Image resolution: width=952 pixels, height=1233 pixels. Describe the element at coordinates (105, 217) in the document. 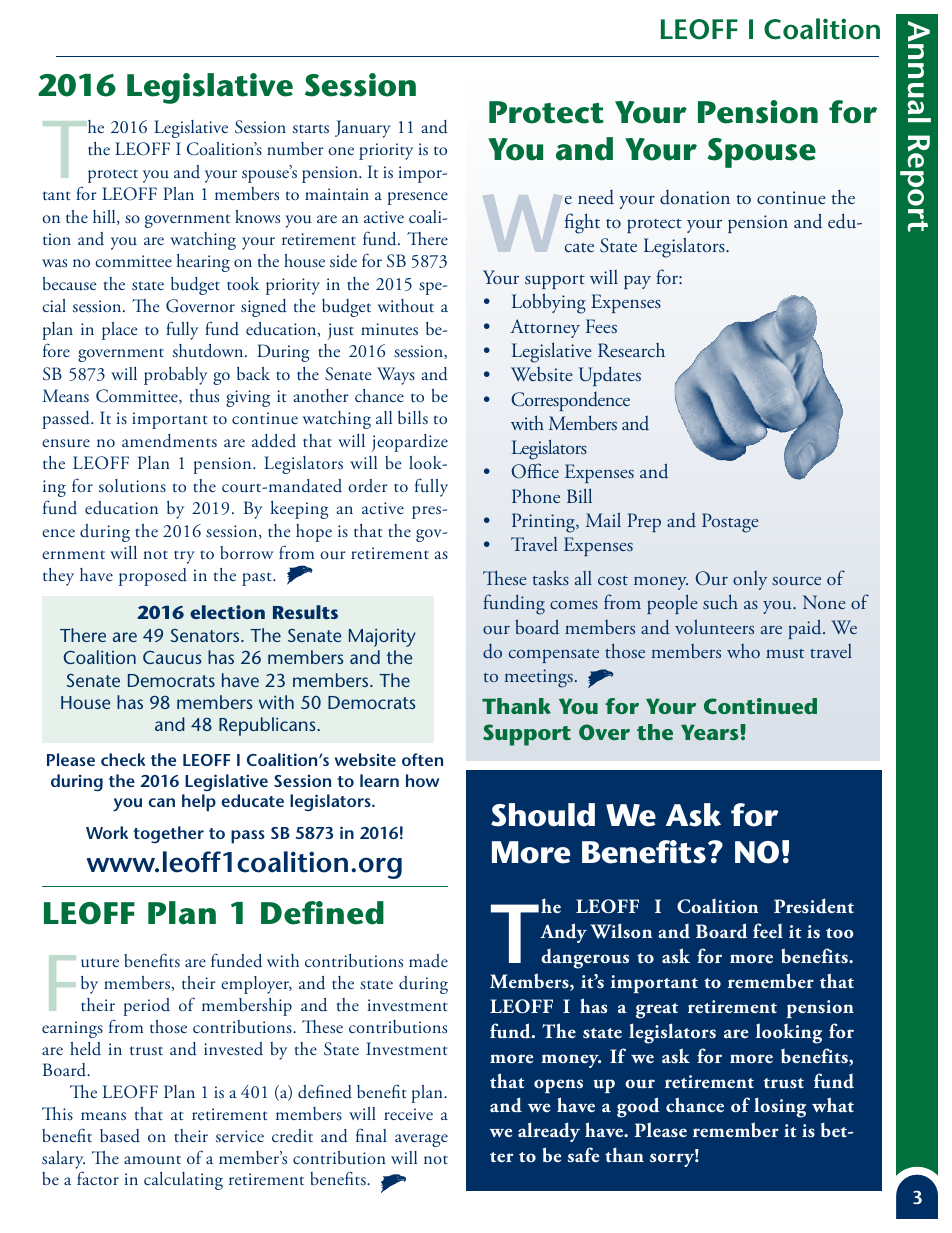

I see `hill` at that location.
